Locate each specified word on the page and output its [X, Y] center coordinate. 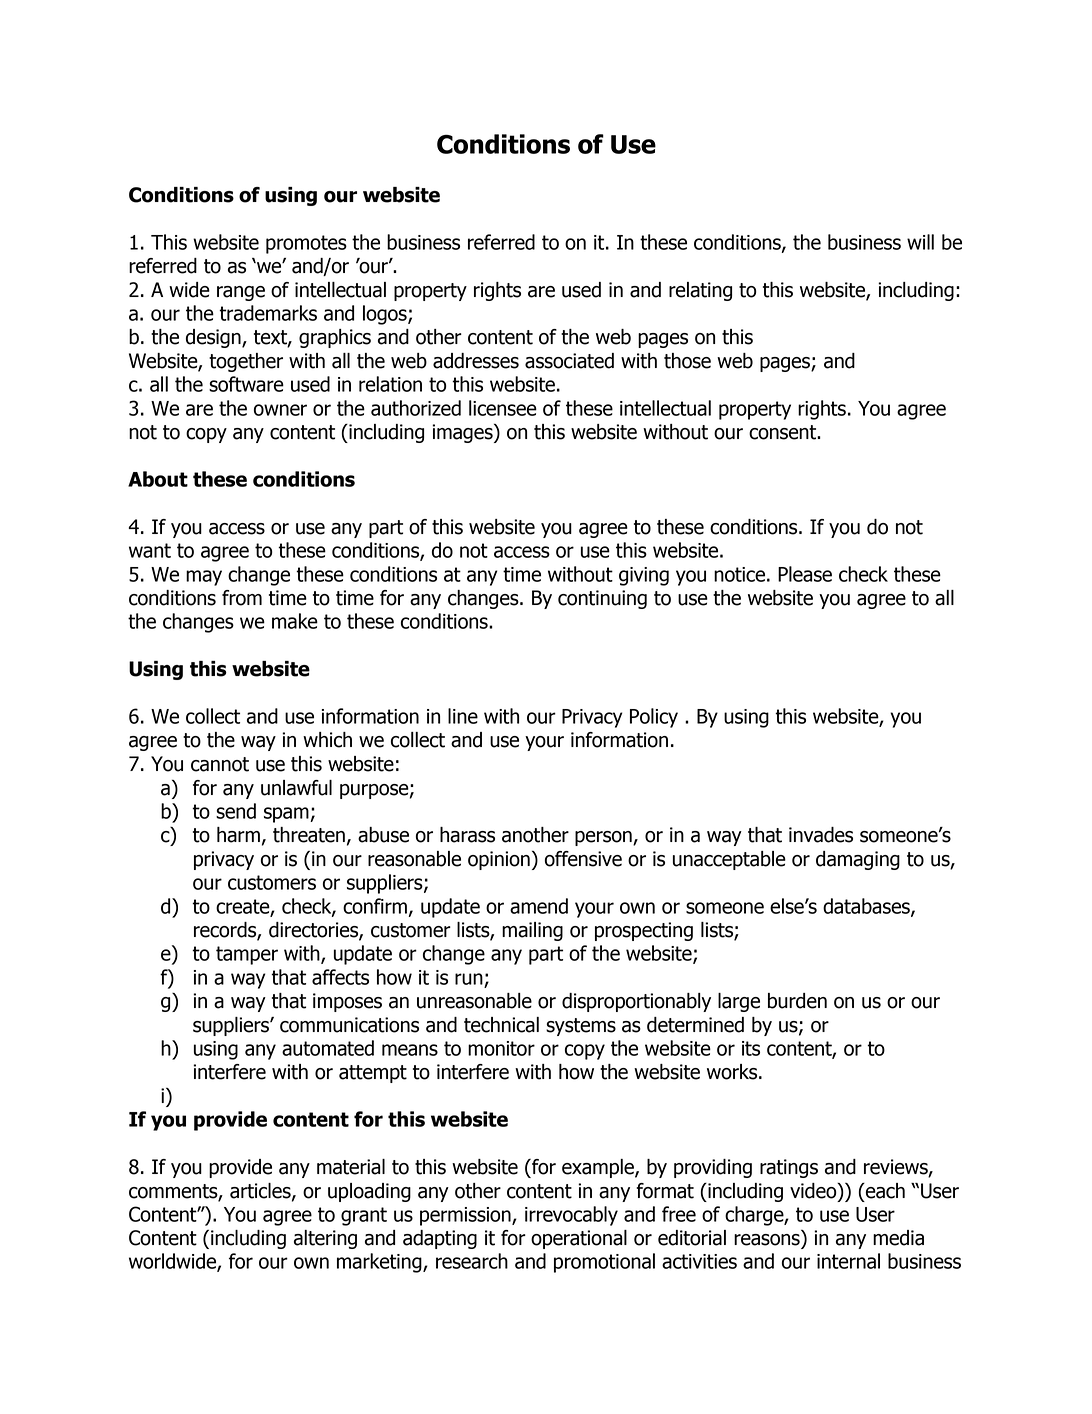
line [463, 716]
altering [325, 1239]
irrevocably [571, 1216]
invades [821, 835]
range [241, 293]
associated [569, 361]
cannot [220, 764]
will [920, 242]
